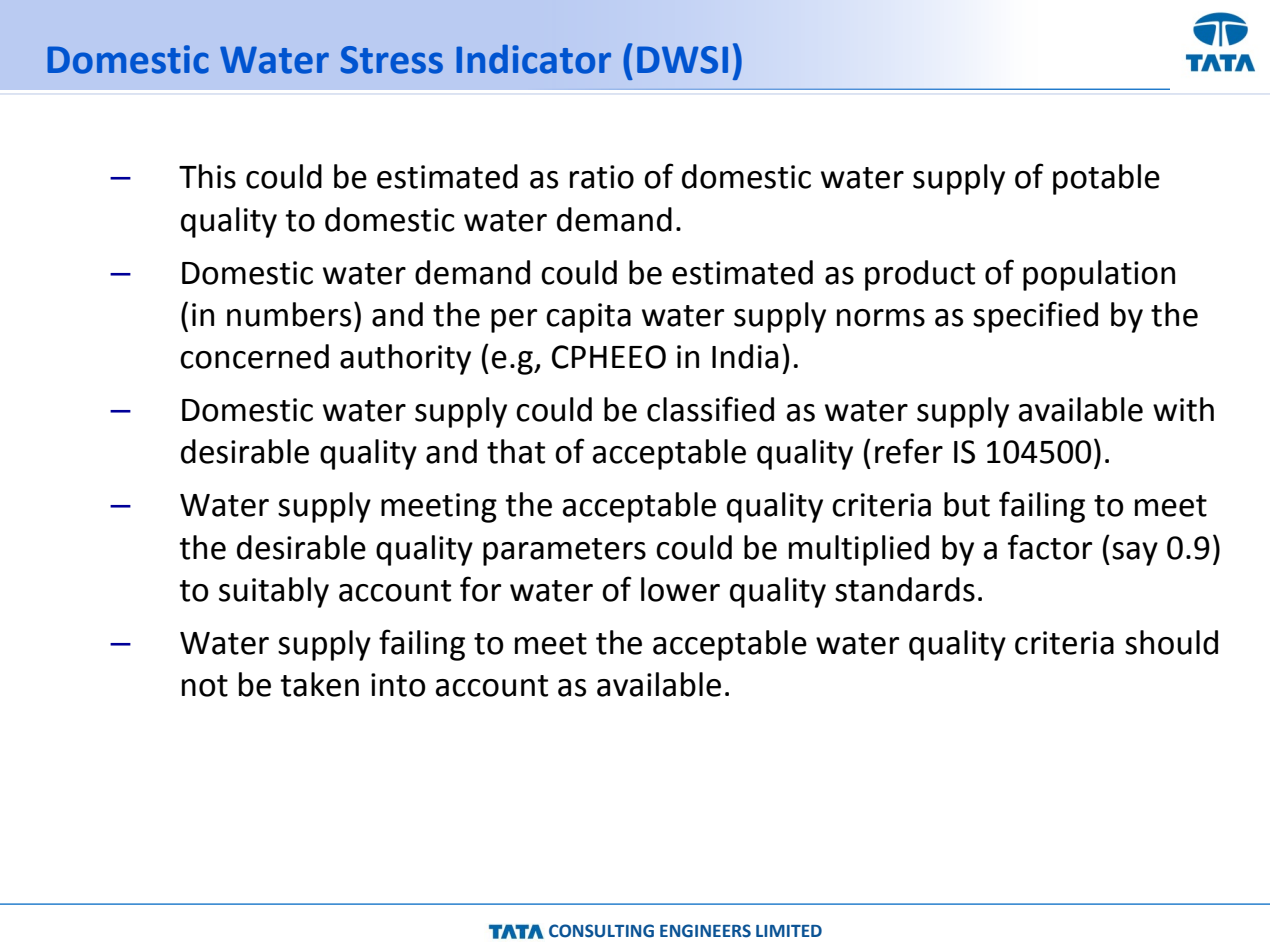 This screenshot has width=1270, height=952. What do you see at coordinates (533, 59) in the screenshot?
I see `Indicator` at bounding box center [533, 59].
